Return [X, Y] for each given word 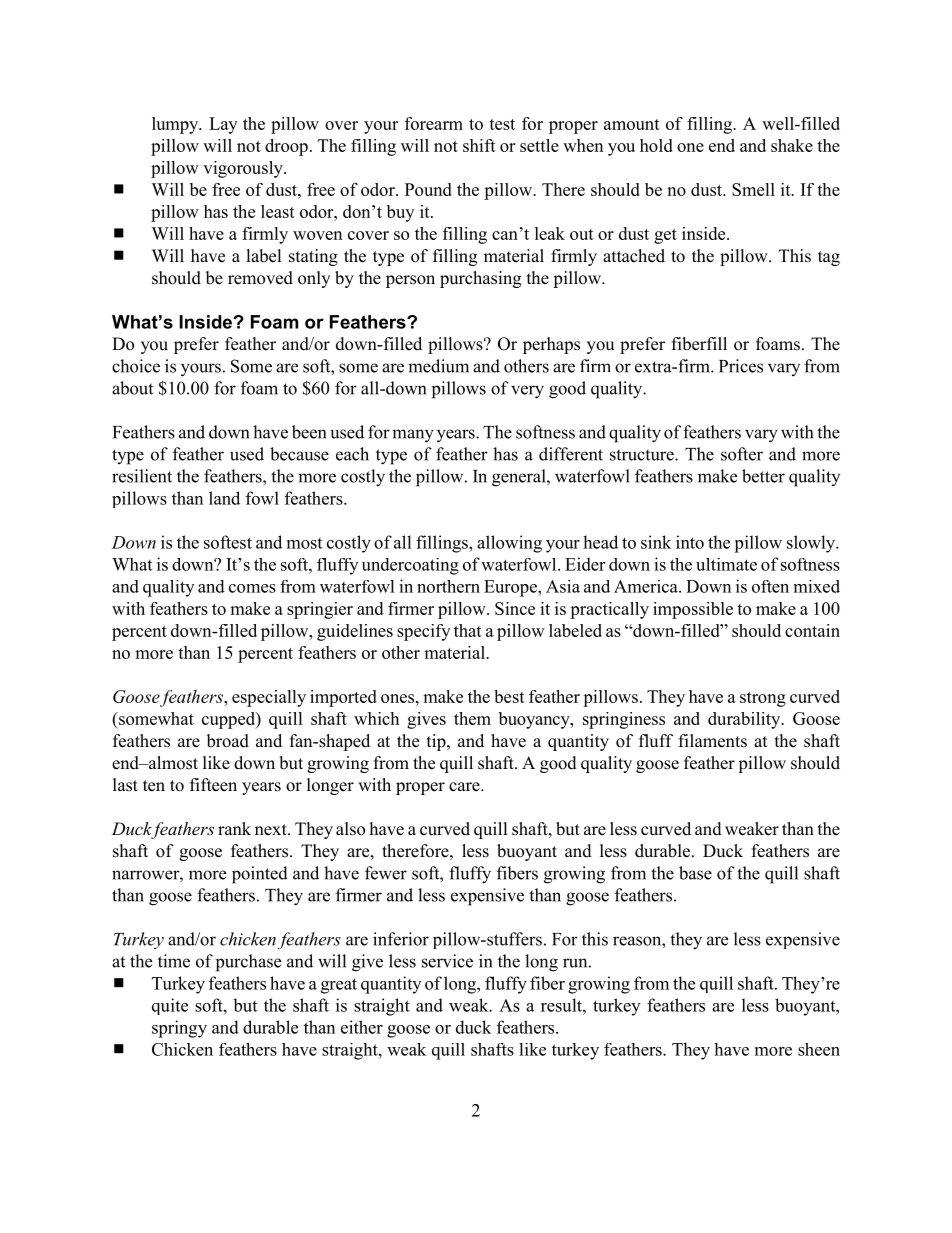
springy [179, 1029]
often [770, 586]
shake [792, 145]
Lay [223, 125]
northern [448, 586]
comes [252, 588]
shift [479, 145]
